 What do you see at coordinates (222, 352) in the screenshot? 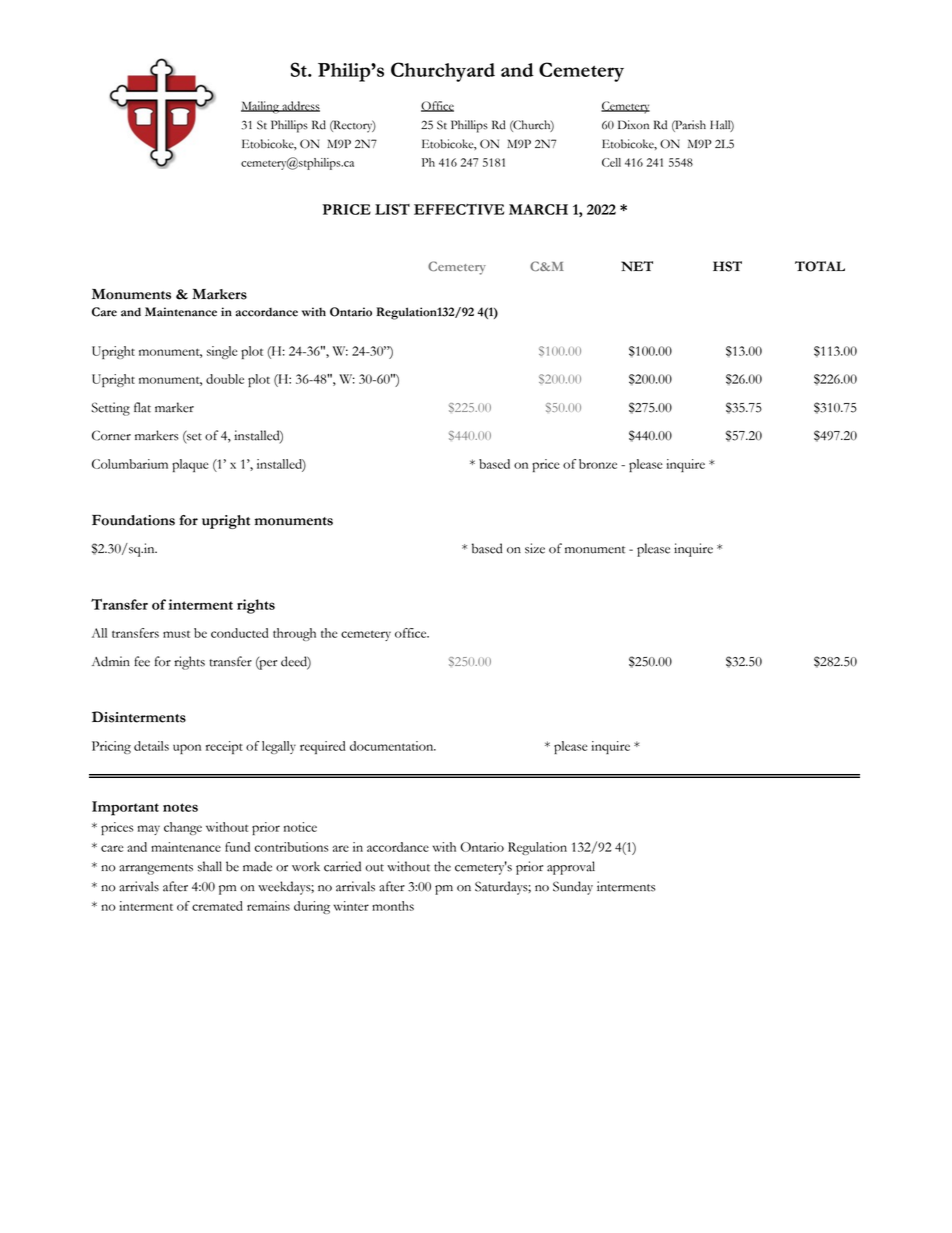
I see `single` at bounding box center [222, 352].
